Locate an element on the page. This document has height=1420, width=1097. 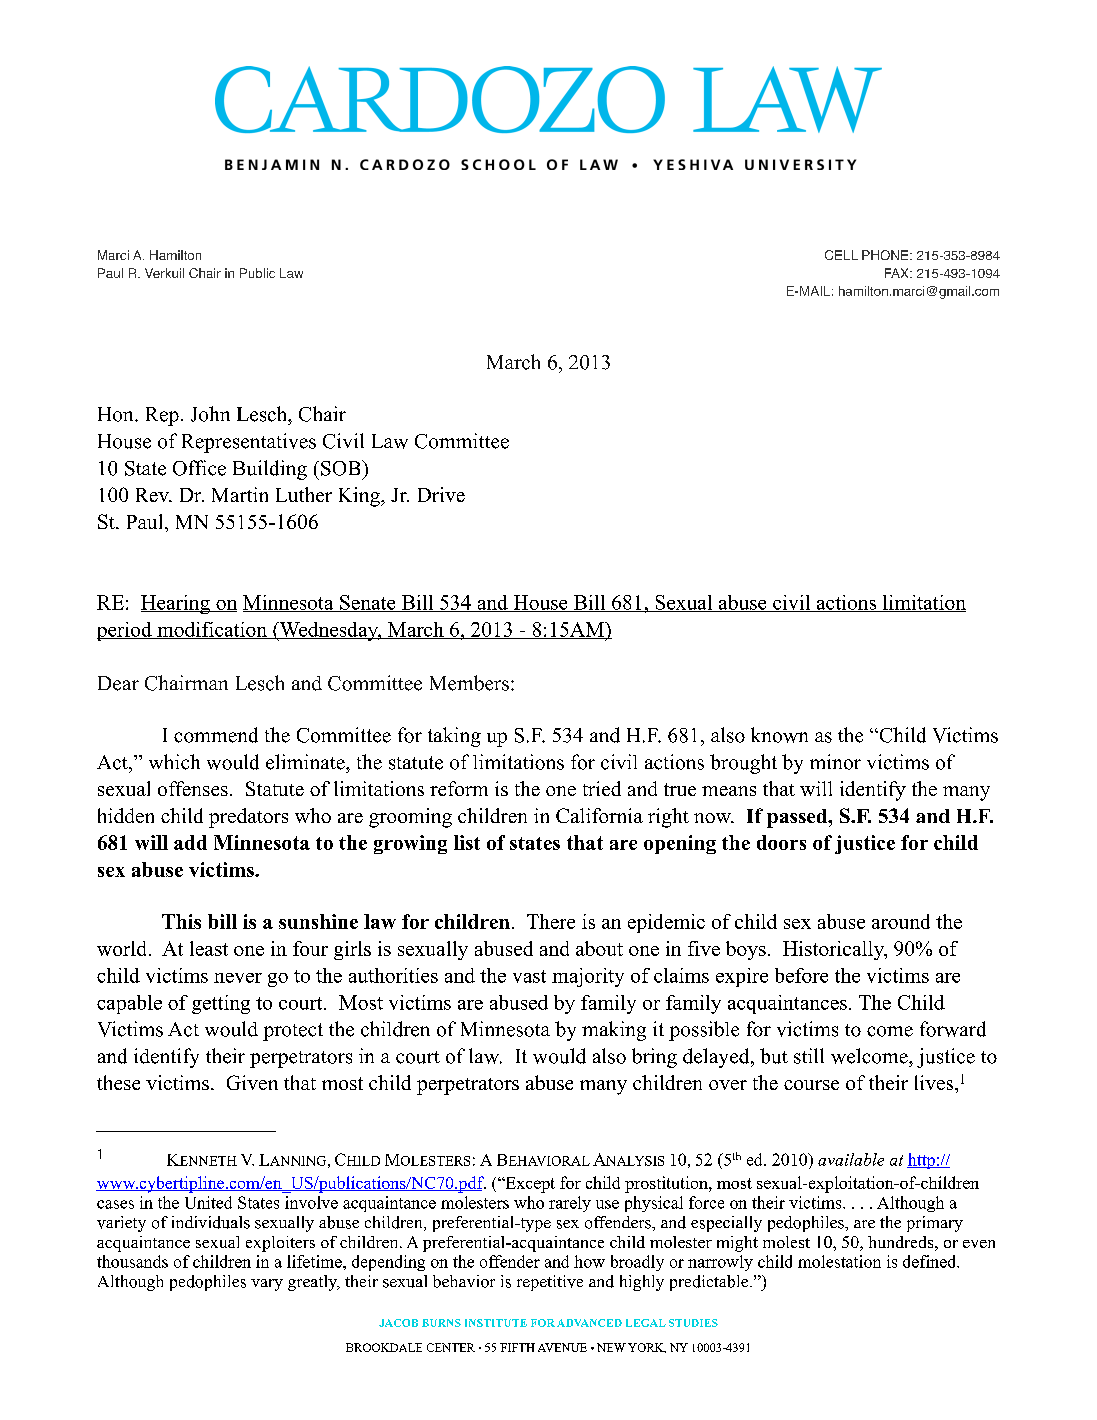
offenses is located at coordinates (193, 788).
